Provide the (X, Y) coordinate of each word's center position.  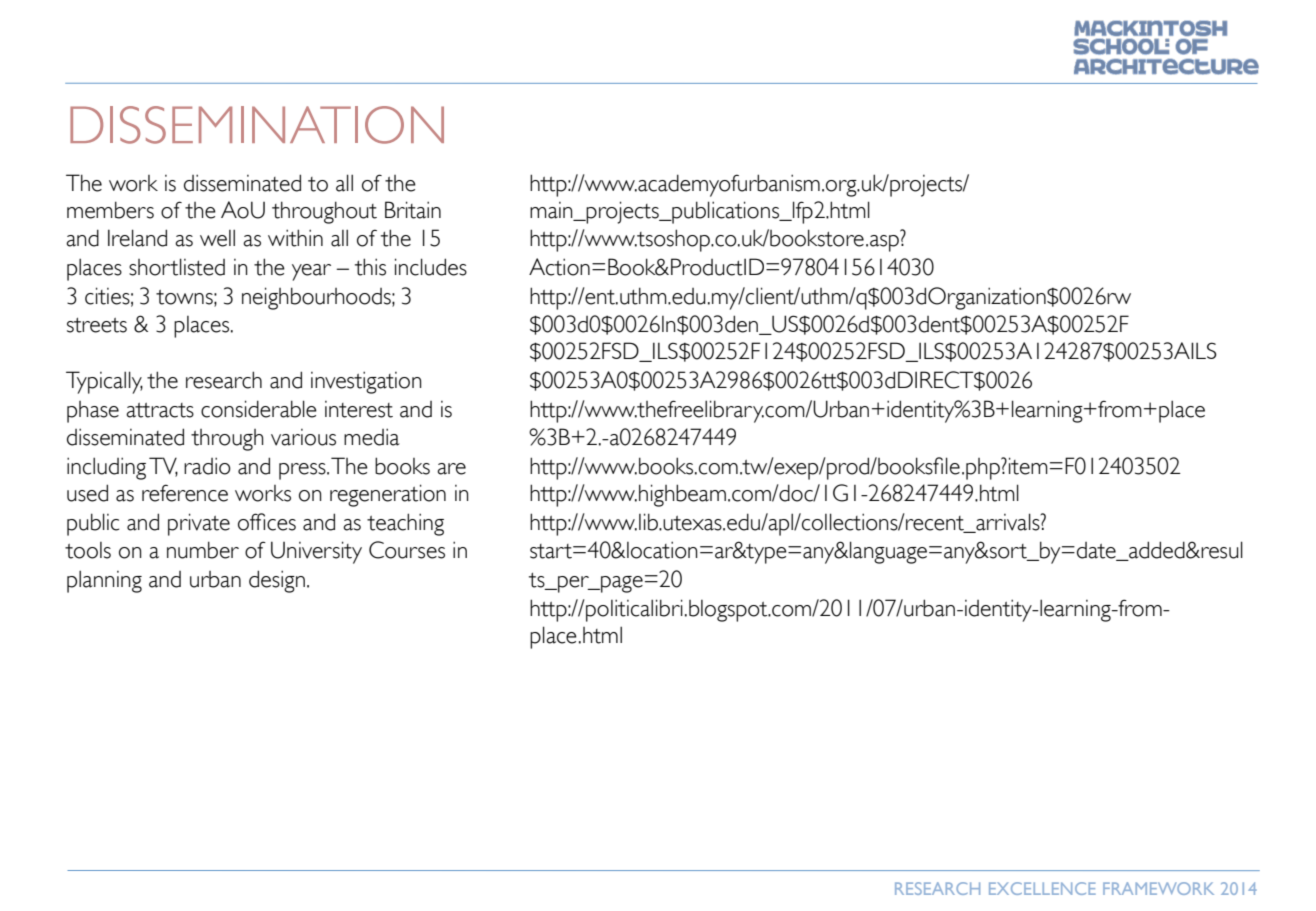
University (316, 552)
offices (267, 522)
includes (431, 267)
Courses (407, 550)
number (203, 550)
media (372, 437)
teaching (405, 524)
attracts (160, 410)
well (217, 238)
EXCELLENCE (1042, 888)
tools (88, 550)
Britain (413, 210)
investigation (366, 382)
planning (104, 581)
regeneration (388, 495)
